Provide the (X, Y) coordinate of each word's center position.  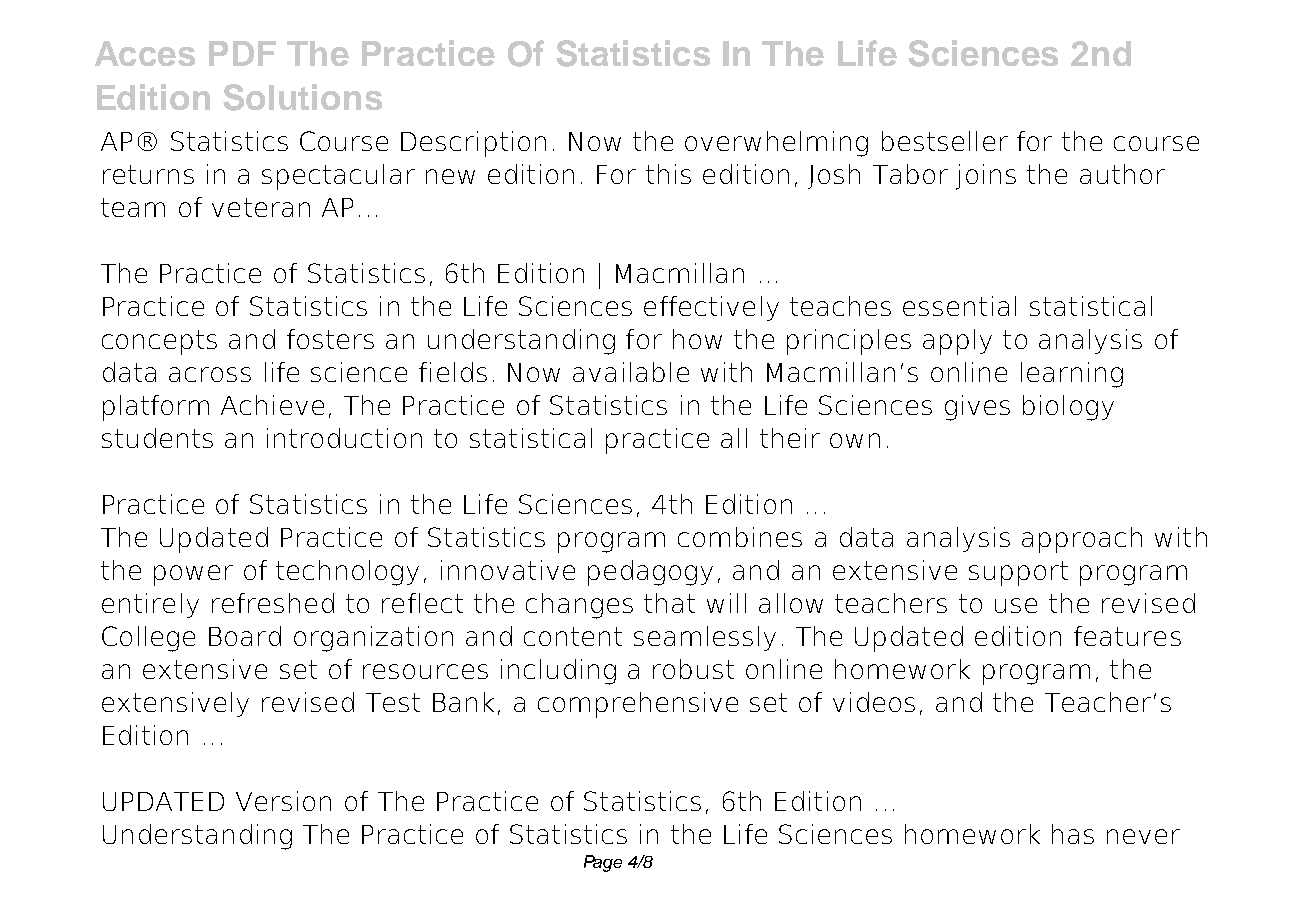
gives (977, 408)
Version (283, 801)
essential (959, 306)
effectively (711, 308)
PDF (242, 53)
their (790, 438)
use (1016, 605)
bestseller (945, 141)
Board (245, 636)
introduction (344, 438)
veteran (261, 207)
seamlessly (705, 638)
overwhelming (776, 144)
